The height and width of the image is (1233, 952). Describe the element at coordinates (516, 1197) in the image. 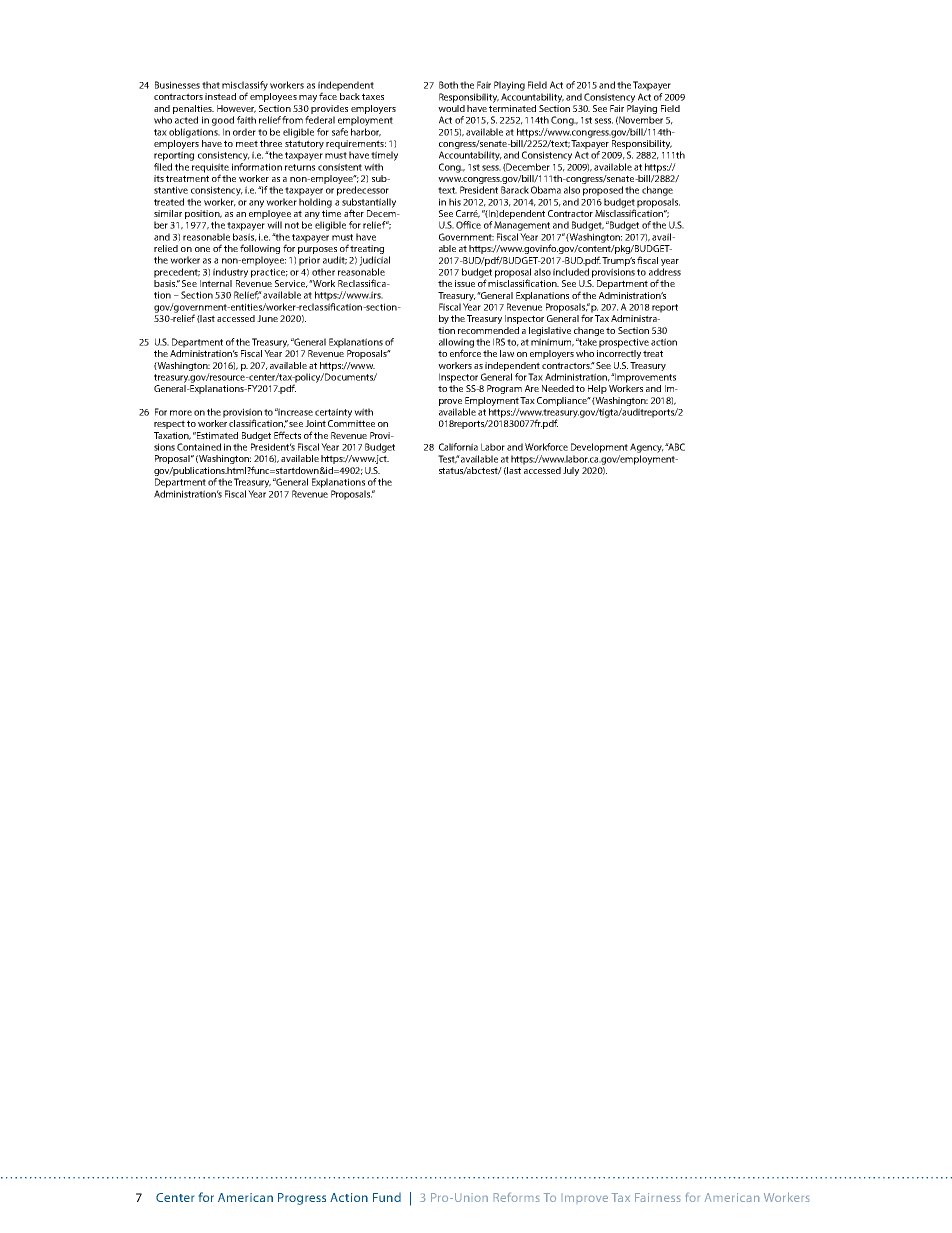

I see `Reforms` at that location.
